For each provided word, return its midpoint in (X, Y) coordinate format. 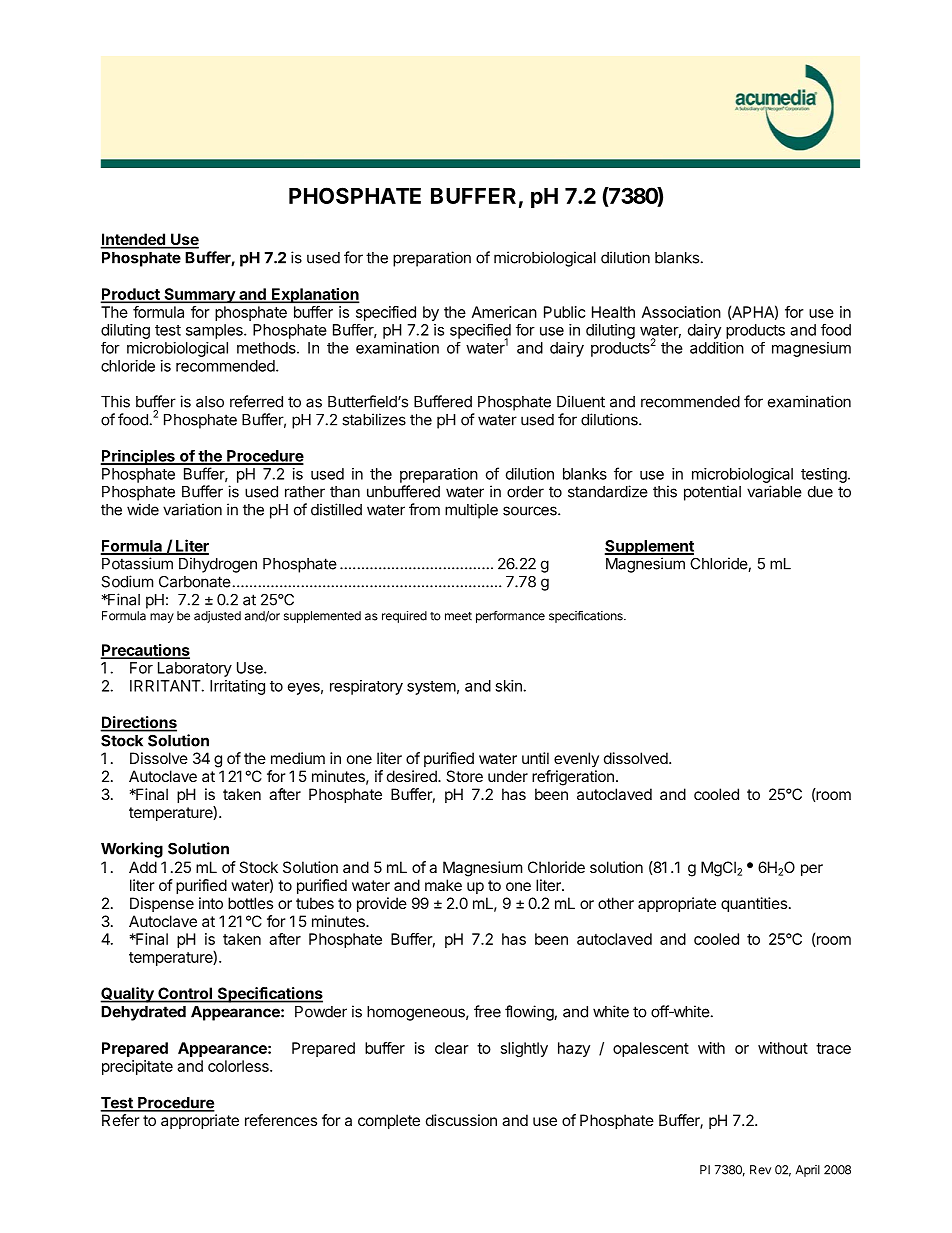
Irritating (237, 687)
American (504, 312)
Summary (199, 296)
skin (508, 686)
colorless (239, 1066)
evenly (576, 759)
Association (681, 312)
